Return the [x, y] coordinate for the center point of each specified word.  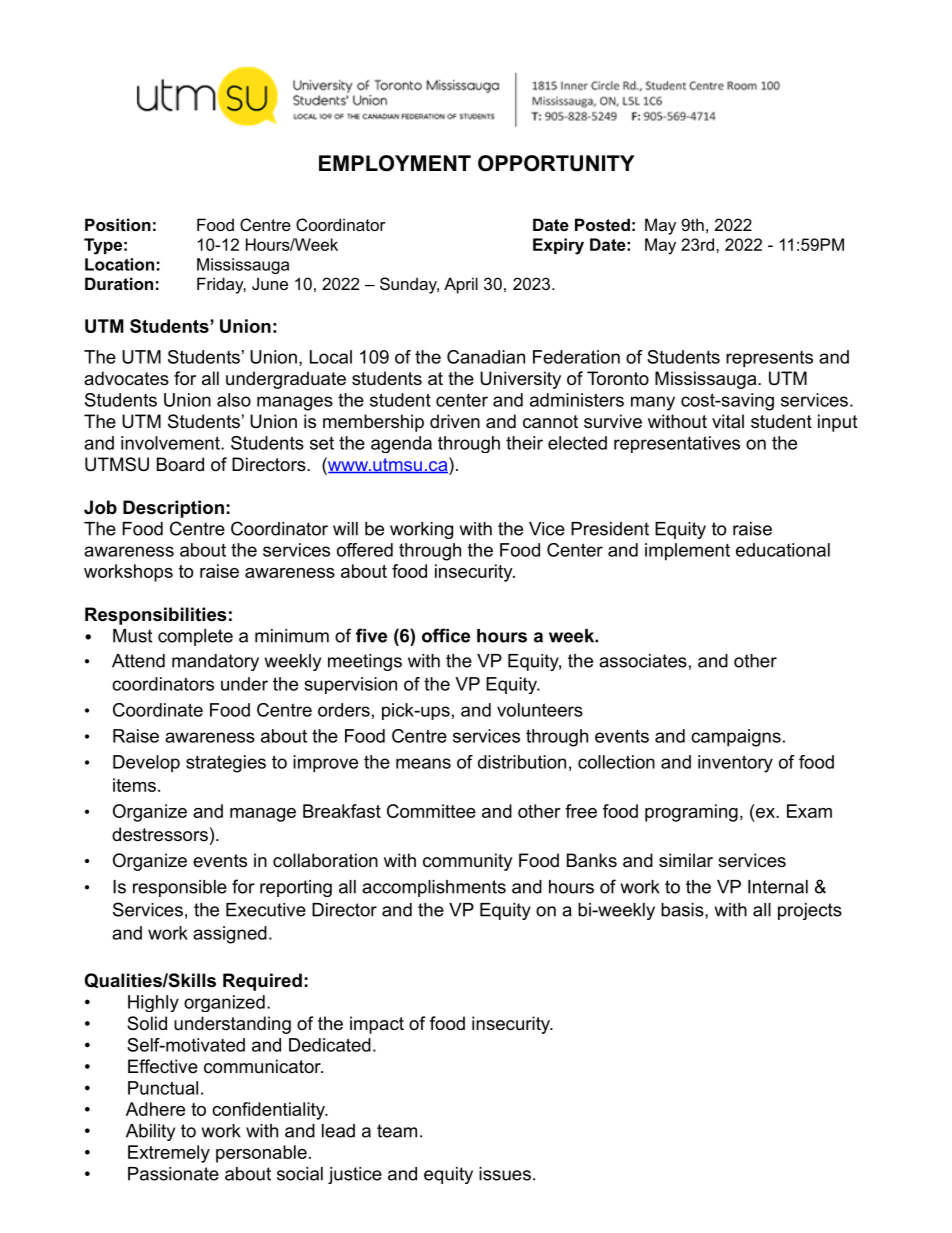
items [134, 785]
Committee [431, 811]
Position [118, 224]
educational [783, 550]
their [524, 443]
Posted [602, 224]
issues [505, 1174]
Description [173, 509]
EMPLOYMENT [395, 163]
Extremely [169, 1154]
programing [691, 813]
